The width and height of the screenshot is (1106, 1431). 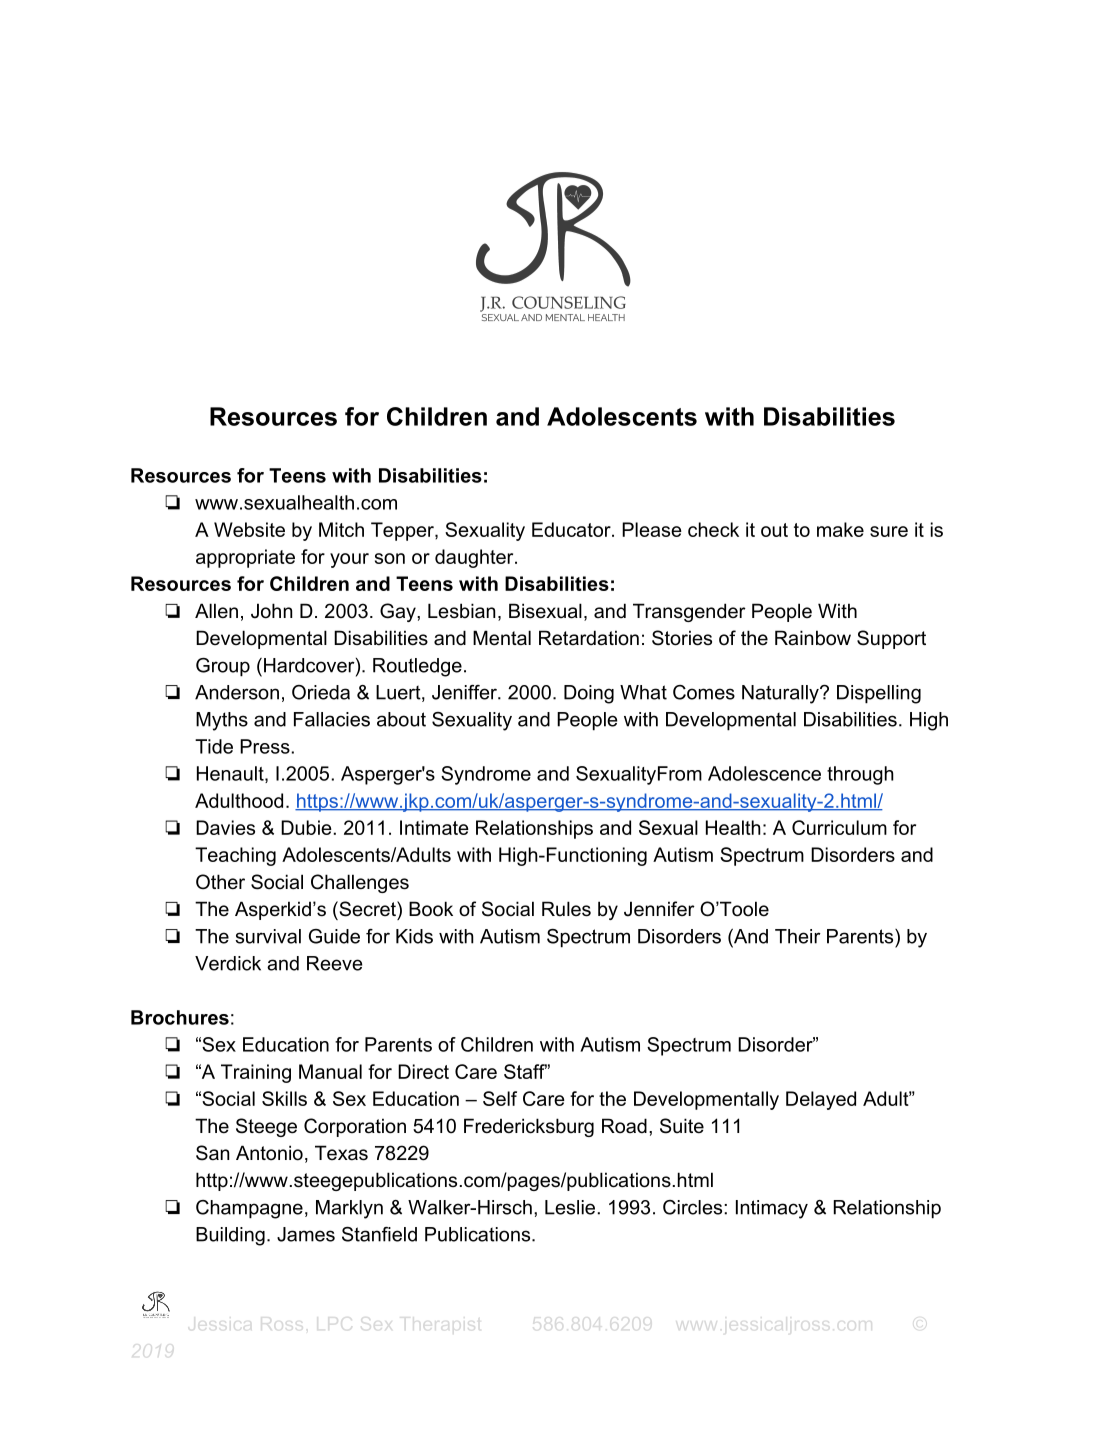 I want to click on make, so click(x=840, y=529).
